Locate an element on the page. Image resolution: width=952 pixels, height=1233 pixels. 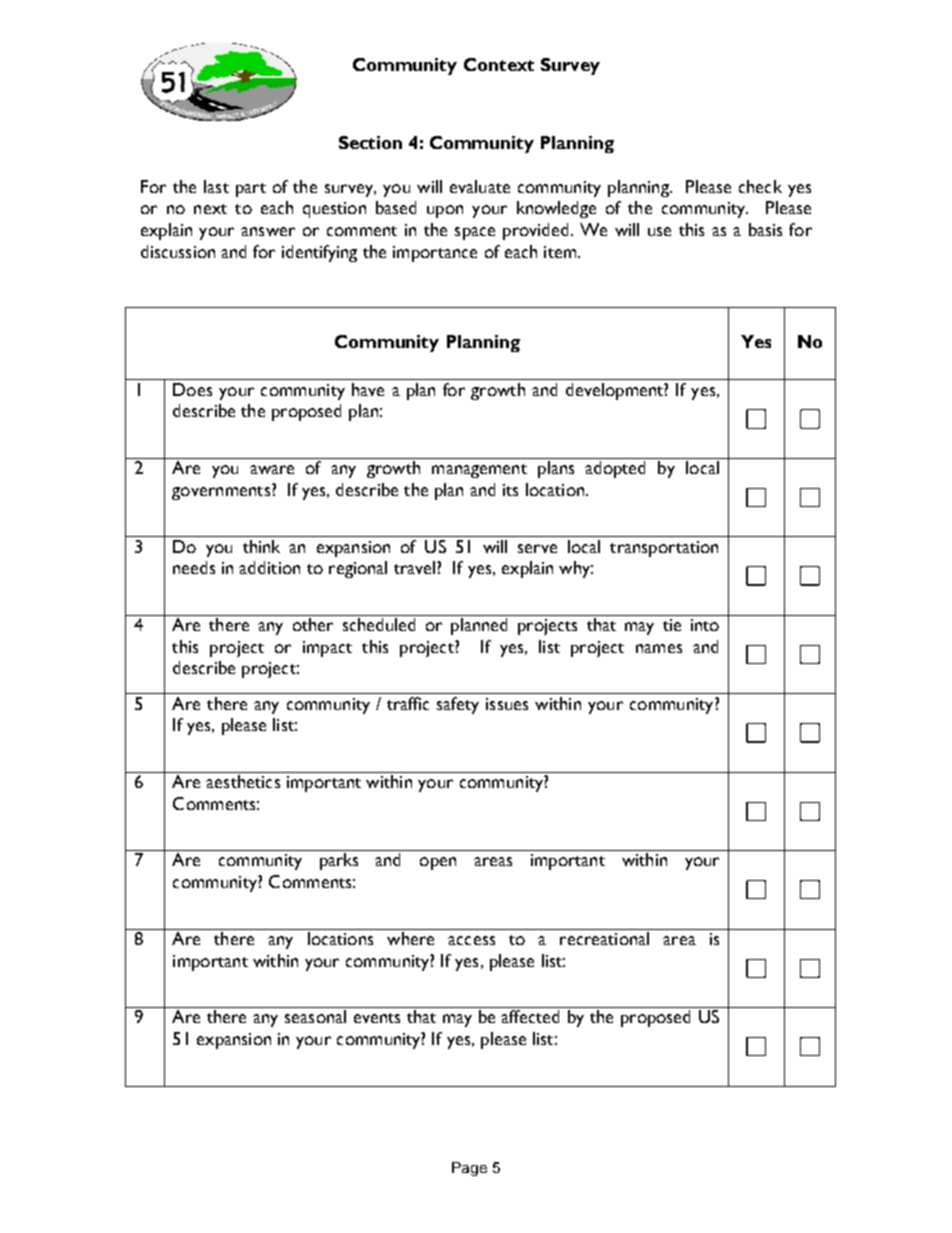
seasonal is located at coordinates (315, 1016).
